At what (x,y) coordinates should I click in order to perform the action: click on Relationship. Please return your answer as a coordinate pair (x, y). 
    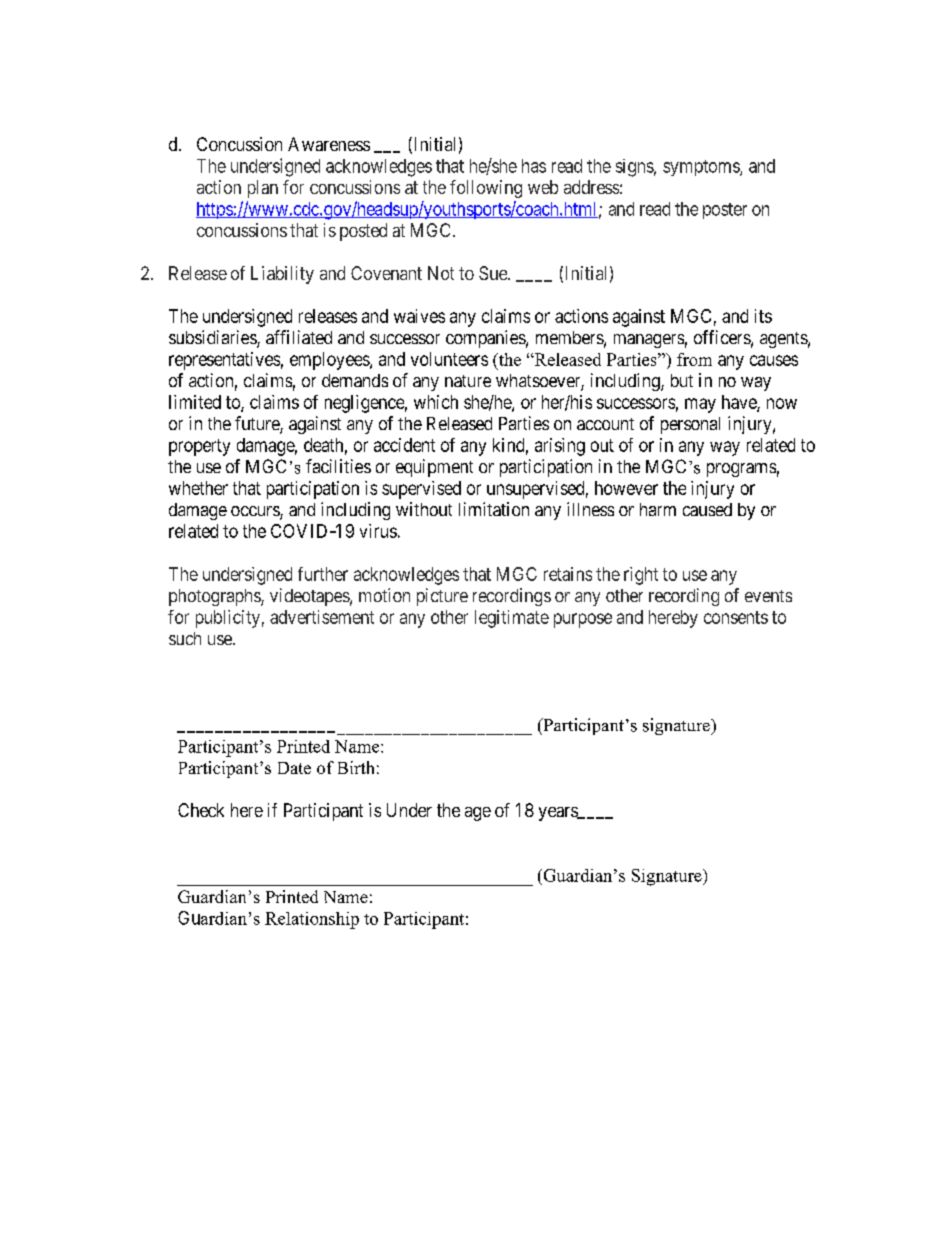
    Looking at the image, I should click on (312, 920).
